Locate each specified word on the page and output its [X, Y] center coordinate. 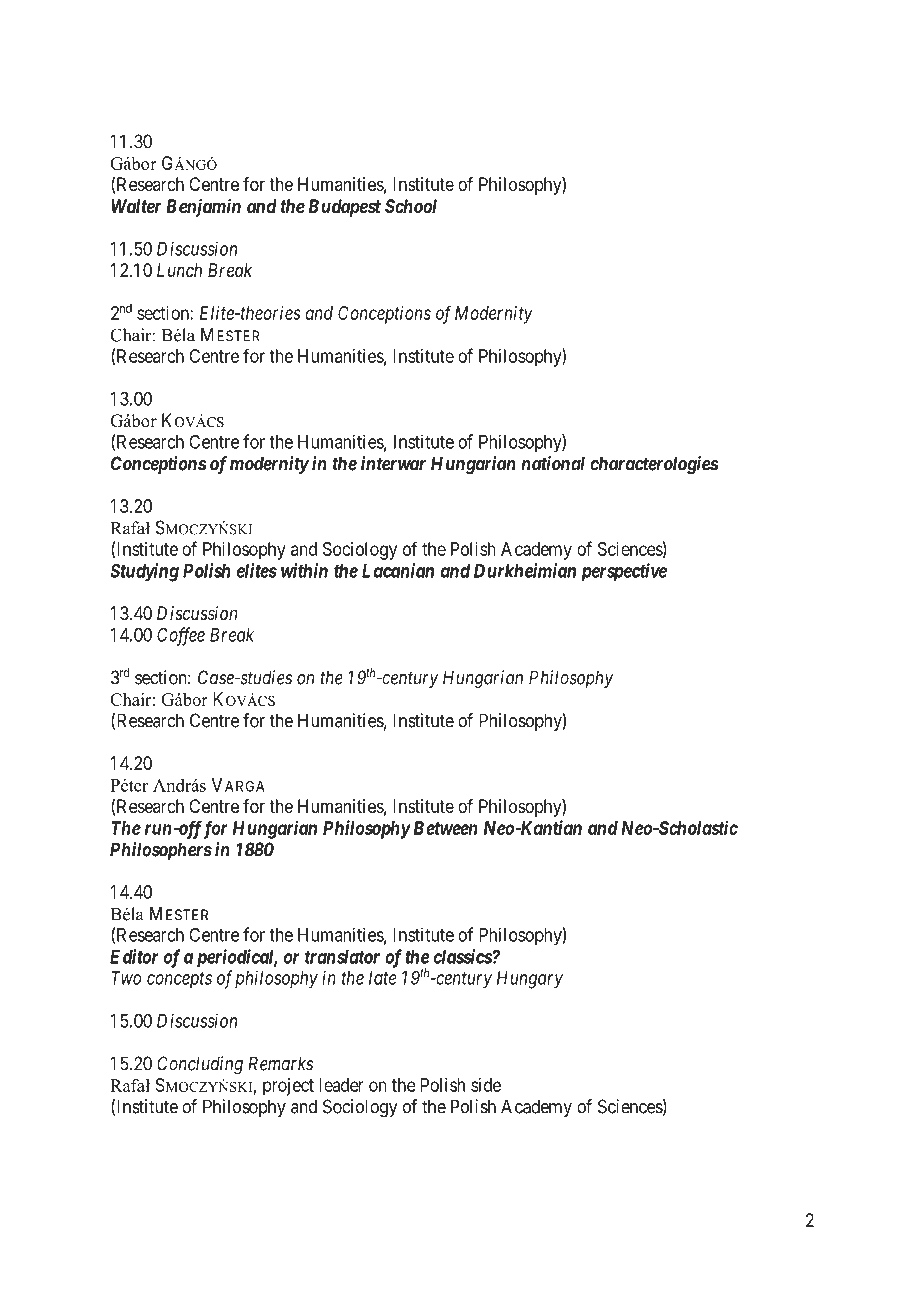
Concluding [200, 1065]
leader [341, 1085]
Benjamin [203, 208]
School [411, 206]
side [486, 1085]
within [304, 570]
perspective [624, 572]
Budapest [345, 208]
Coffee [181, 636]
